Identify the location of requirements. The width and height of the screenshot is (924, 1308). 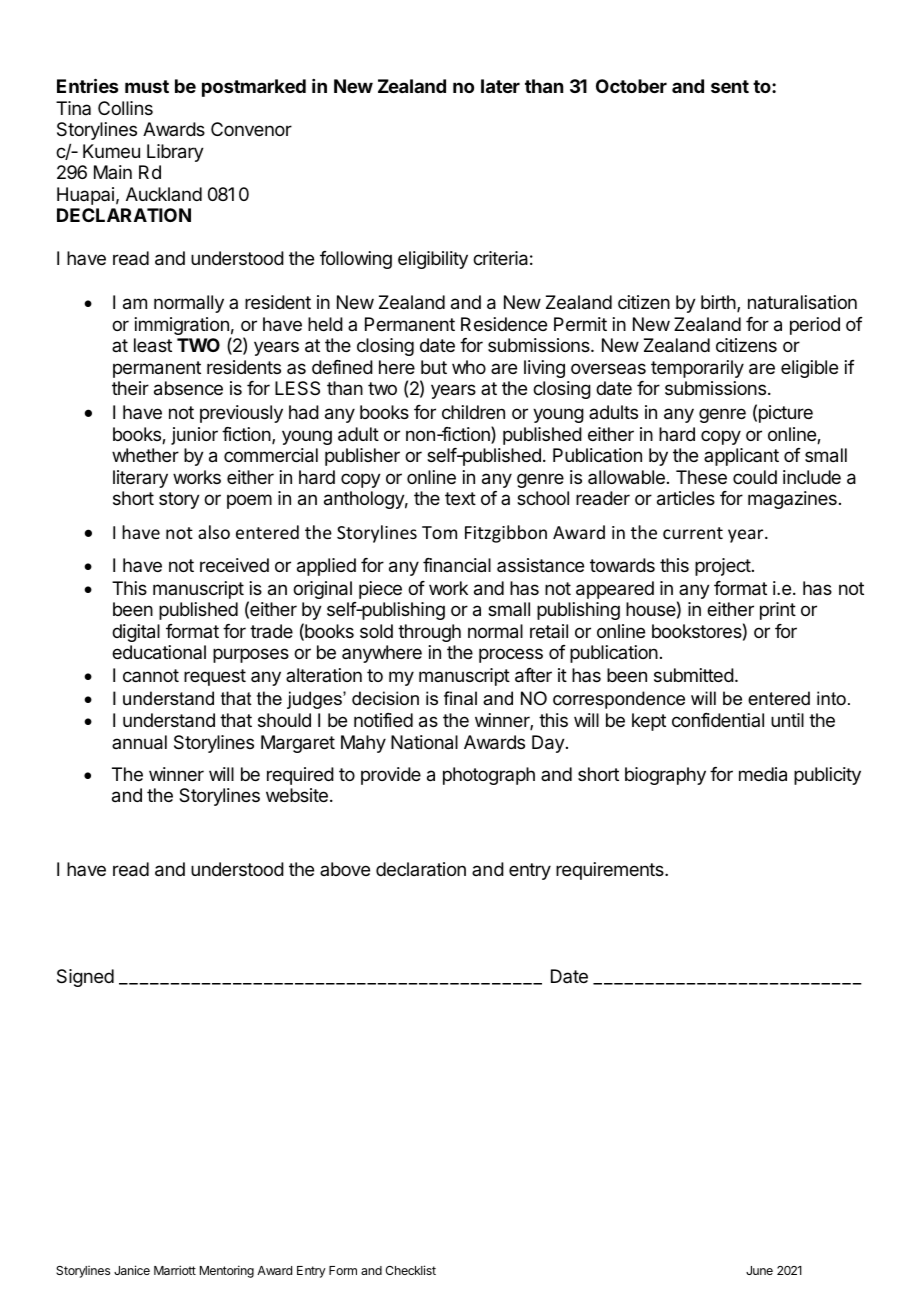
(611, 871).
